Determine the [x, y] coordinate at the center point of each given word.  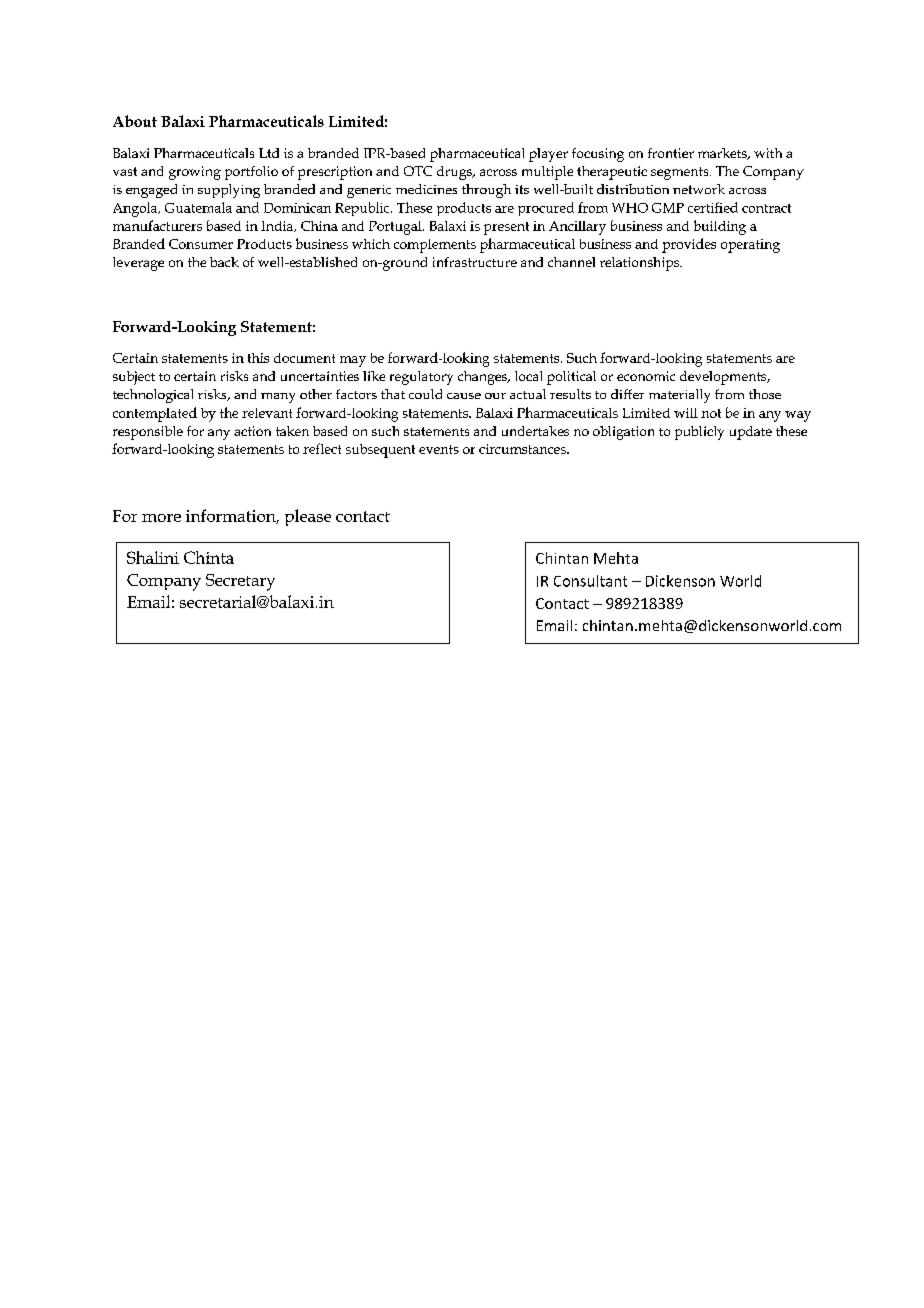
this [258, 358]
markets [723, 154]
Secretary [240, 582]
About [135, 121]
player [548, 155]
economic [646, 376]
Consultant [590, 581]
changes [483, 378]
